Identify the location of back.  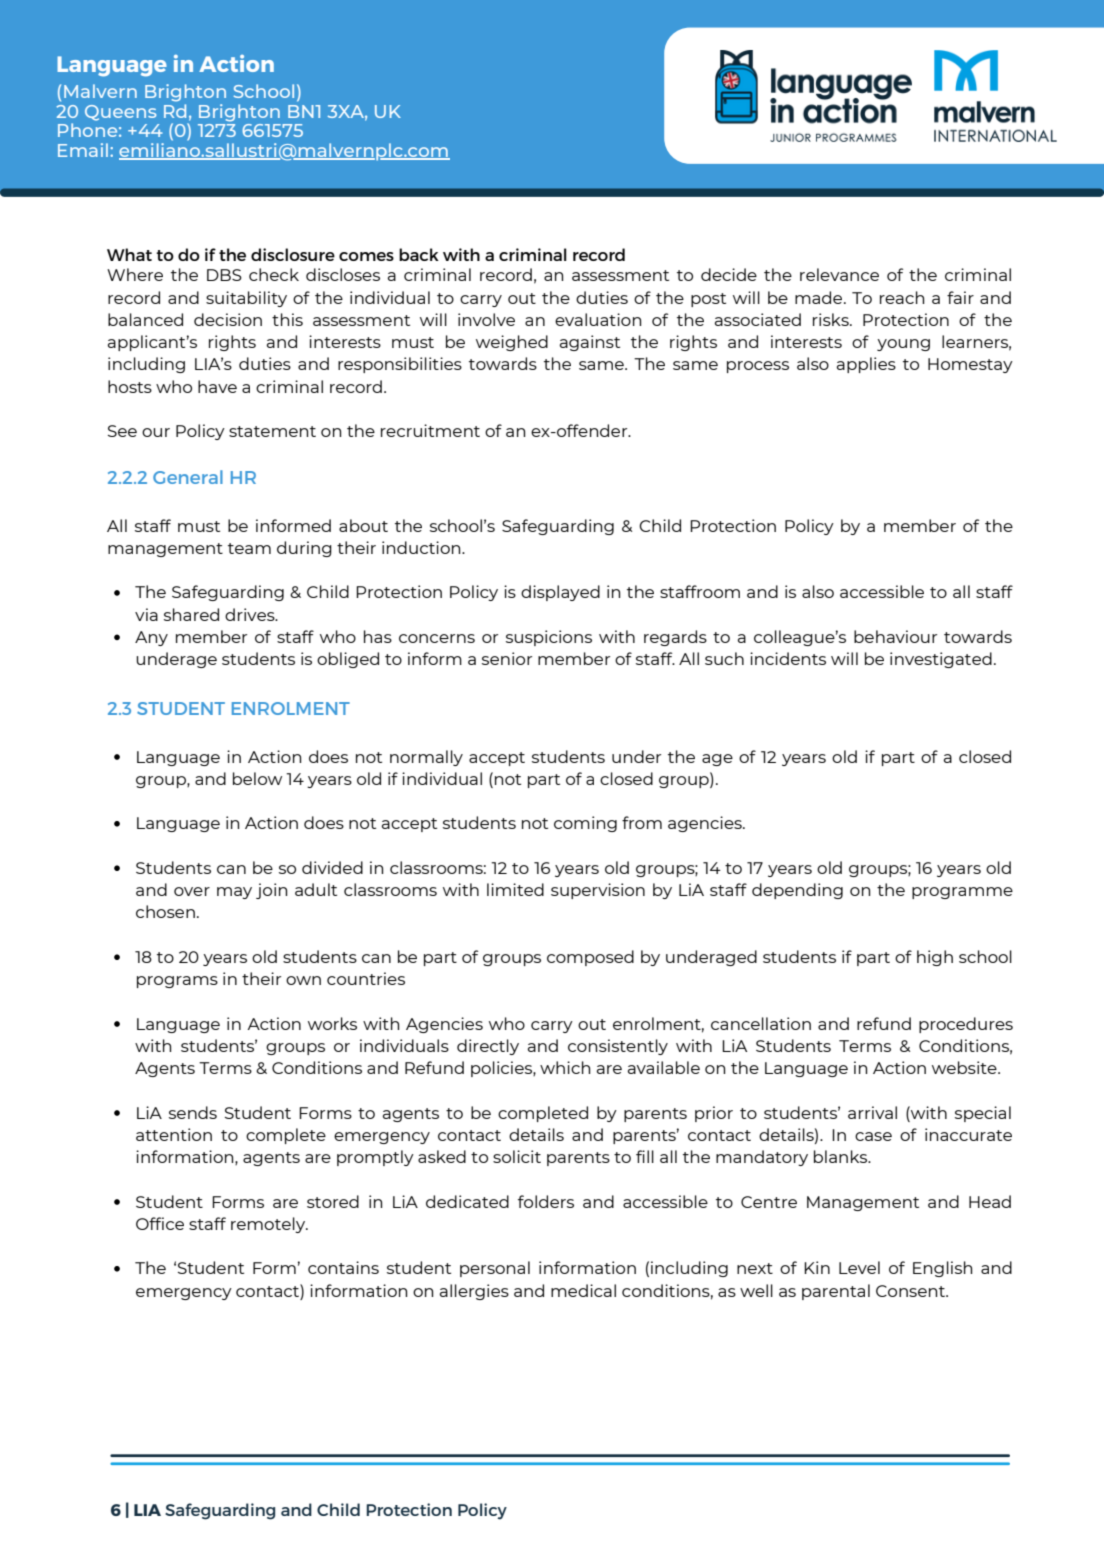
(419, 254).
